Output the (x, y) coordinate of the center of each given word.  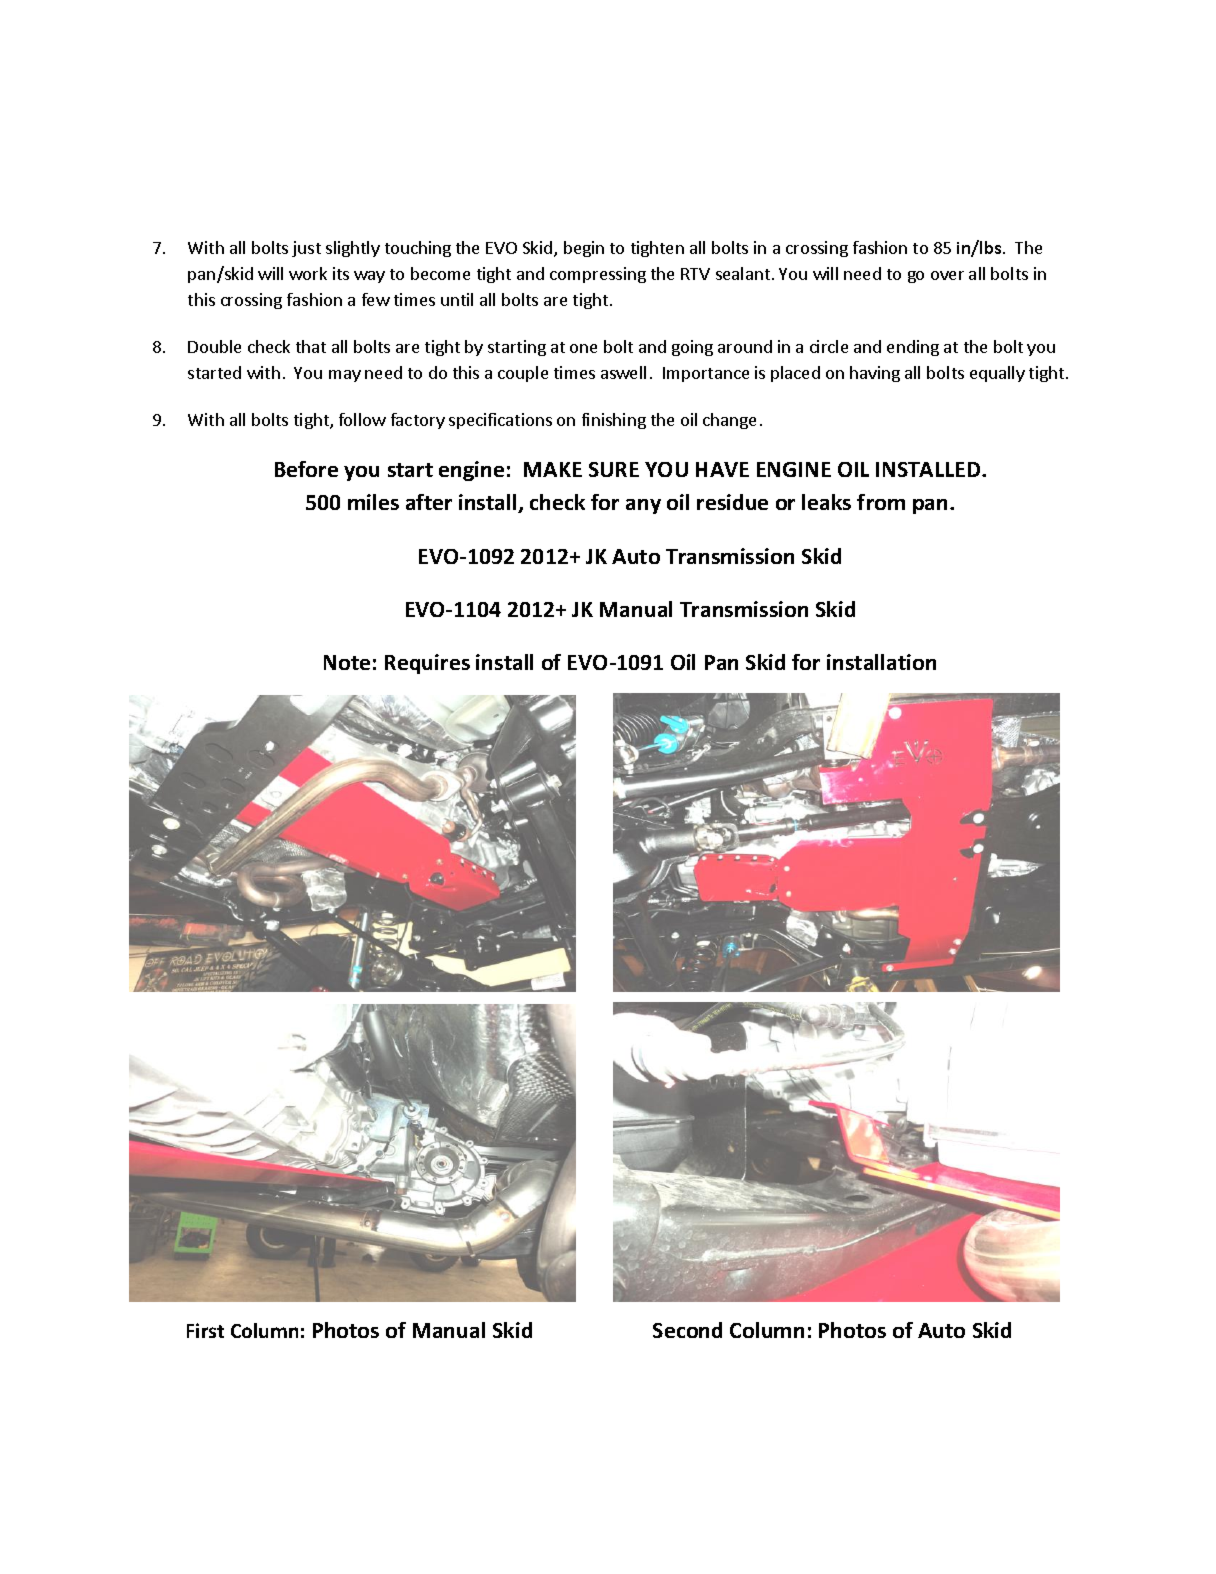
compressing (598, 275)
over (947, 275)
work (308, 273)
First (205, 1330)
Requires (427, 664)
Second (687, 1330)
